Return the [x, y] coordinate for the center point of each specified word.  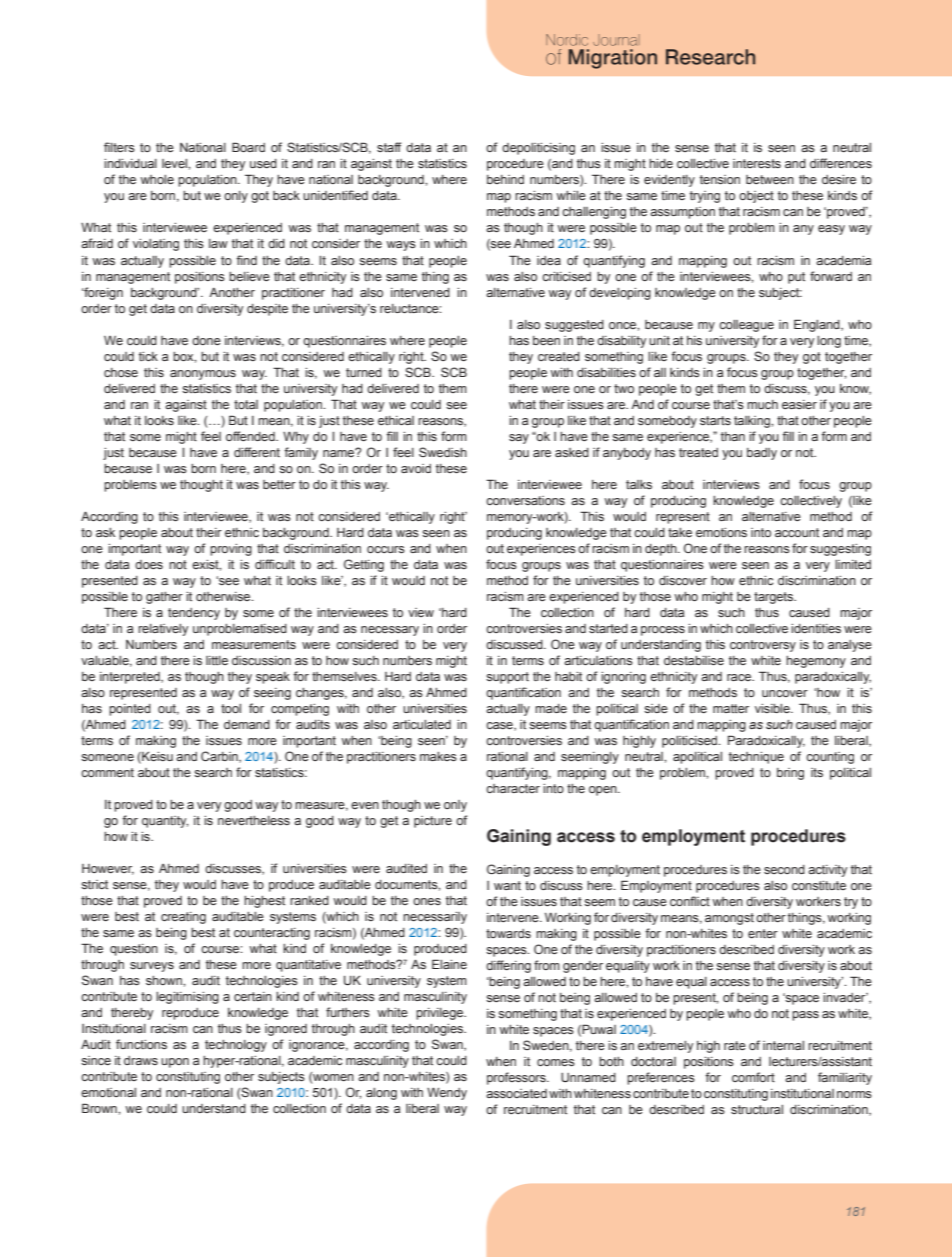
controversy [763, 646]
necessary [390, 631]
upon [175, 1063]
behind [505, 179]
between [770, 179]
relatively [163, 630]
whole [157, 179]
